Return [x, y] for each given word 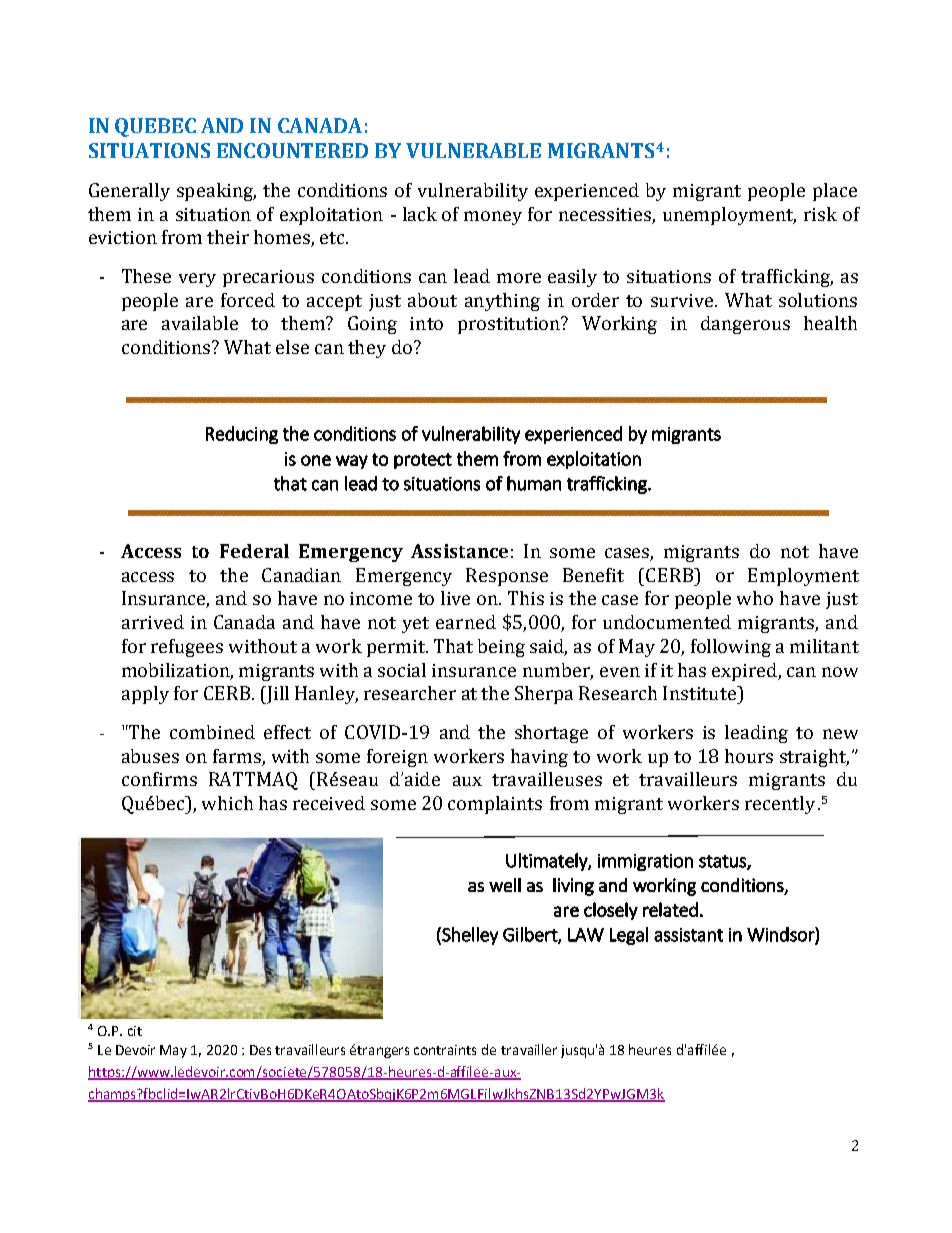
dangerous [745, 325]
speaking [216, 192]
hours [749, 756]
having [539, 758]
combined [212, 732]
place [835, 192]
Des [260, 1050]
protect [423, 461]
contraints [445, 1050]
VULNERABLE [473, 150]
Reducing [242, 435]
